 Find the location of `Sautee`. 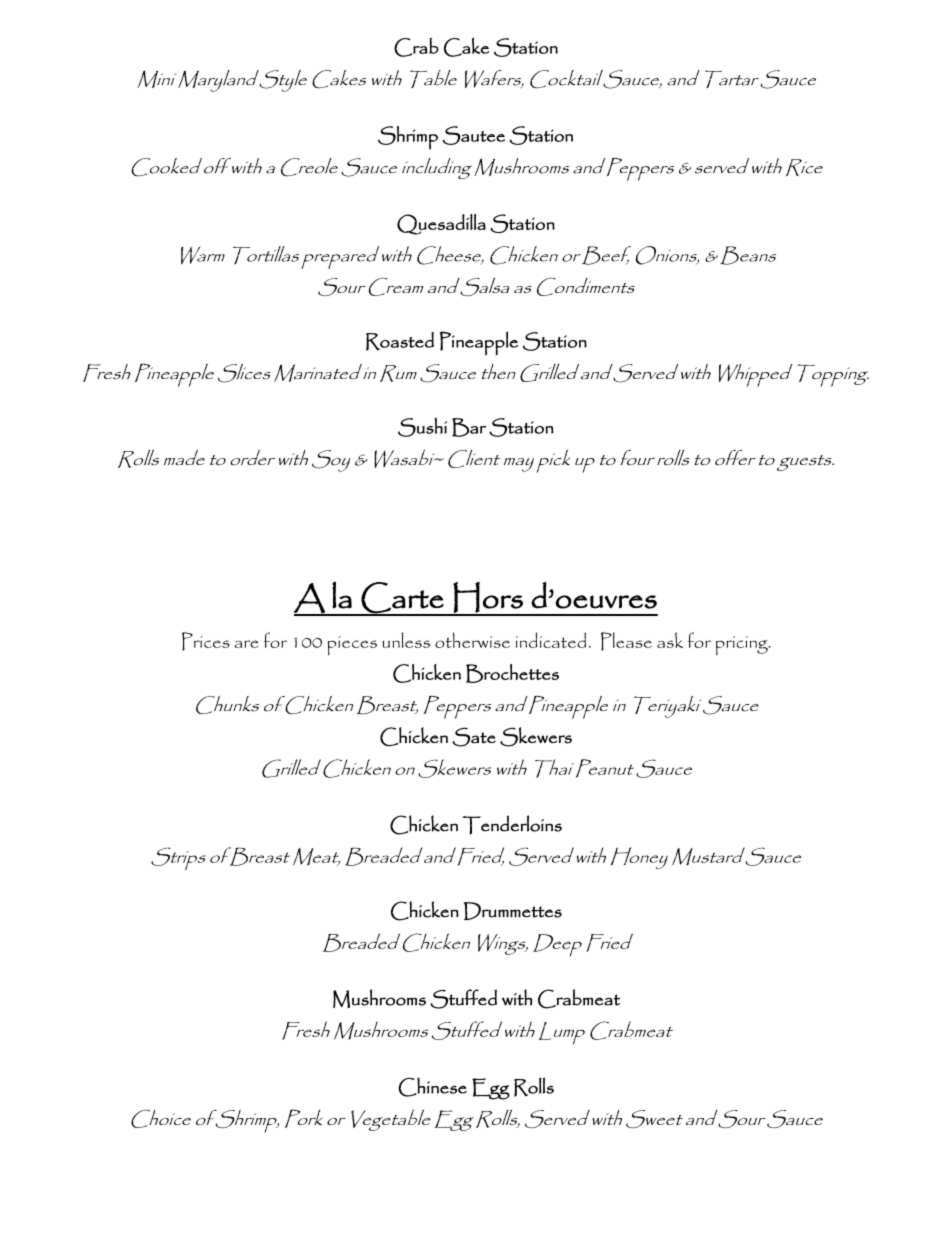

Sautee is located at coordinates (474, 135).
